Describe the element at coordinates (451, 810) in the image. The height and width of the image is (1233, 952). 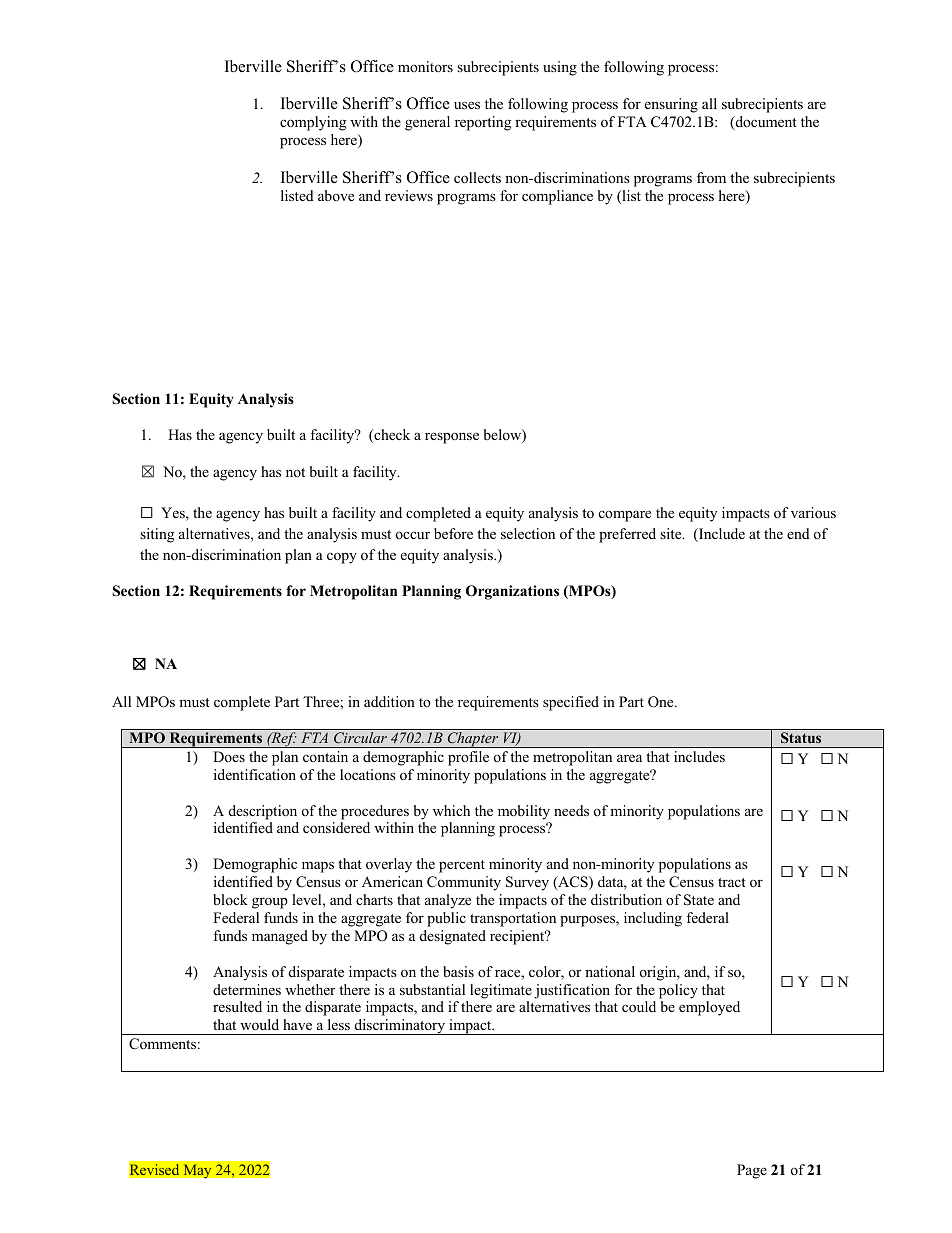
I see `which` at that location.
